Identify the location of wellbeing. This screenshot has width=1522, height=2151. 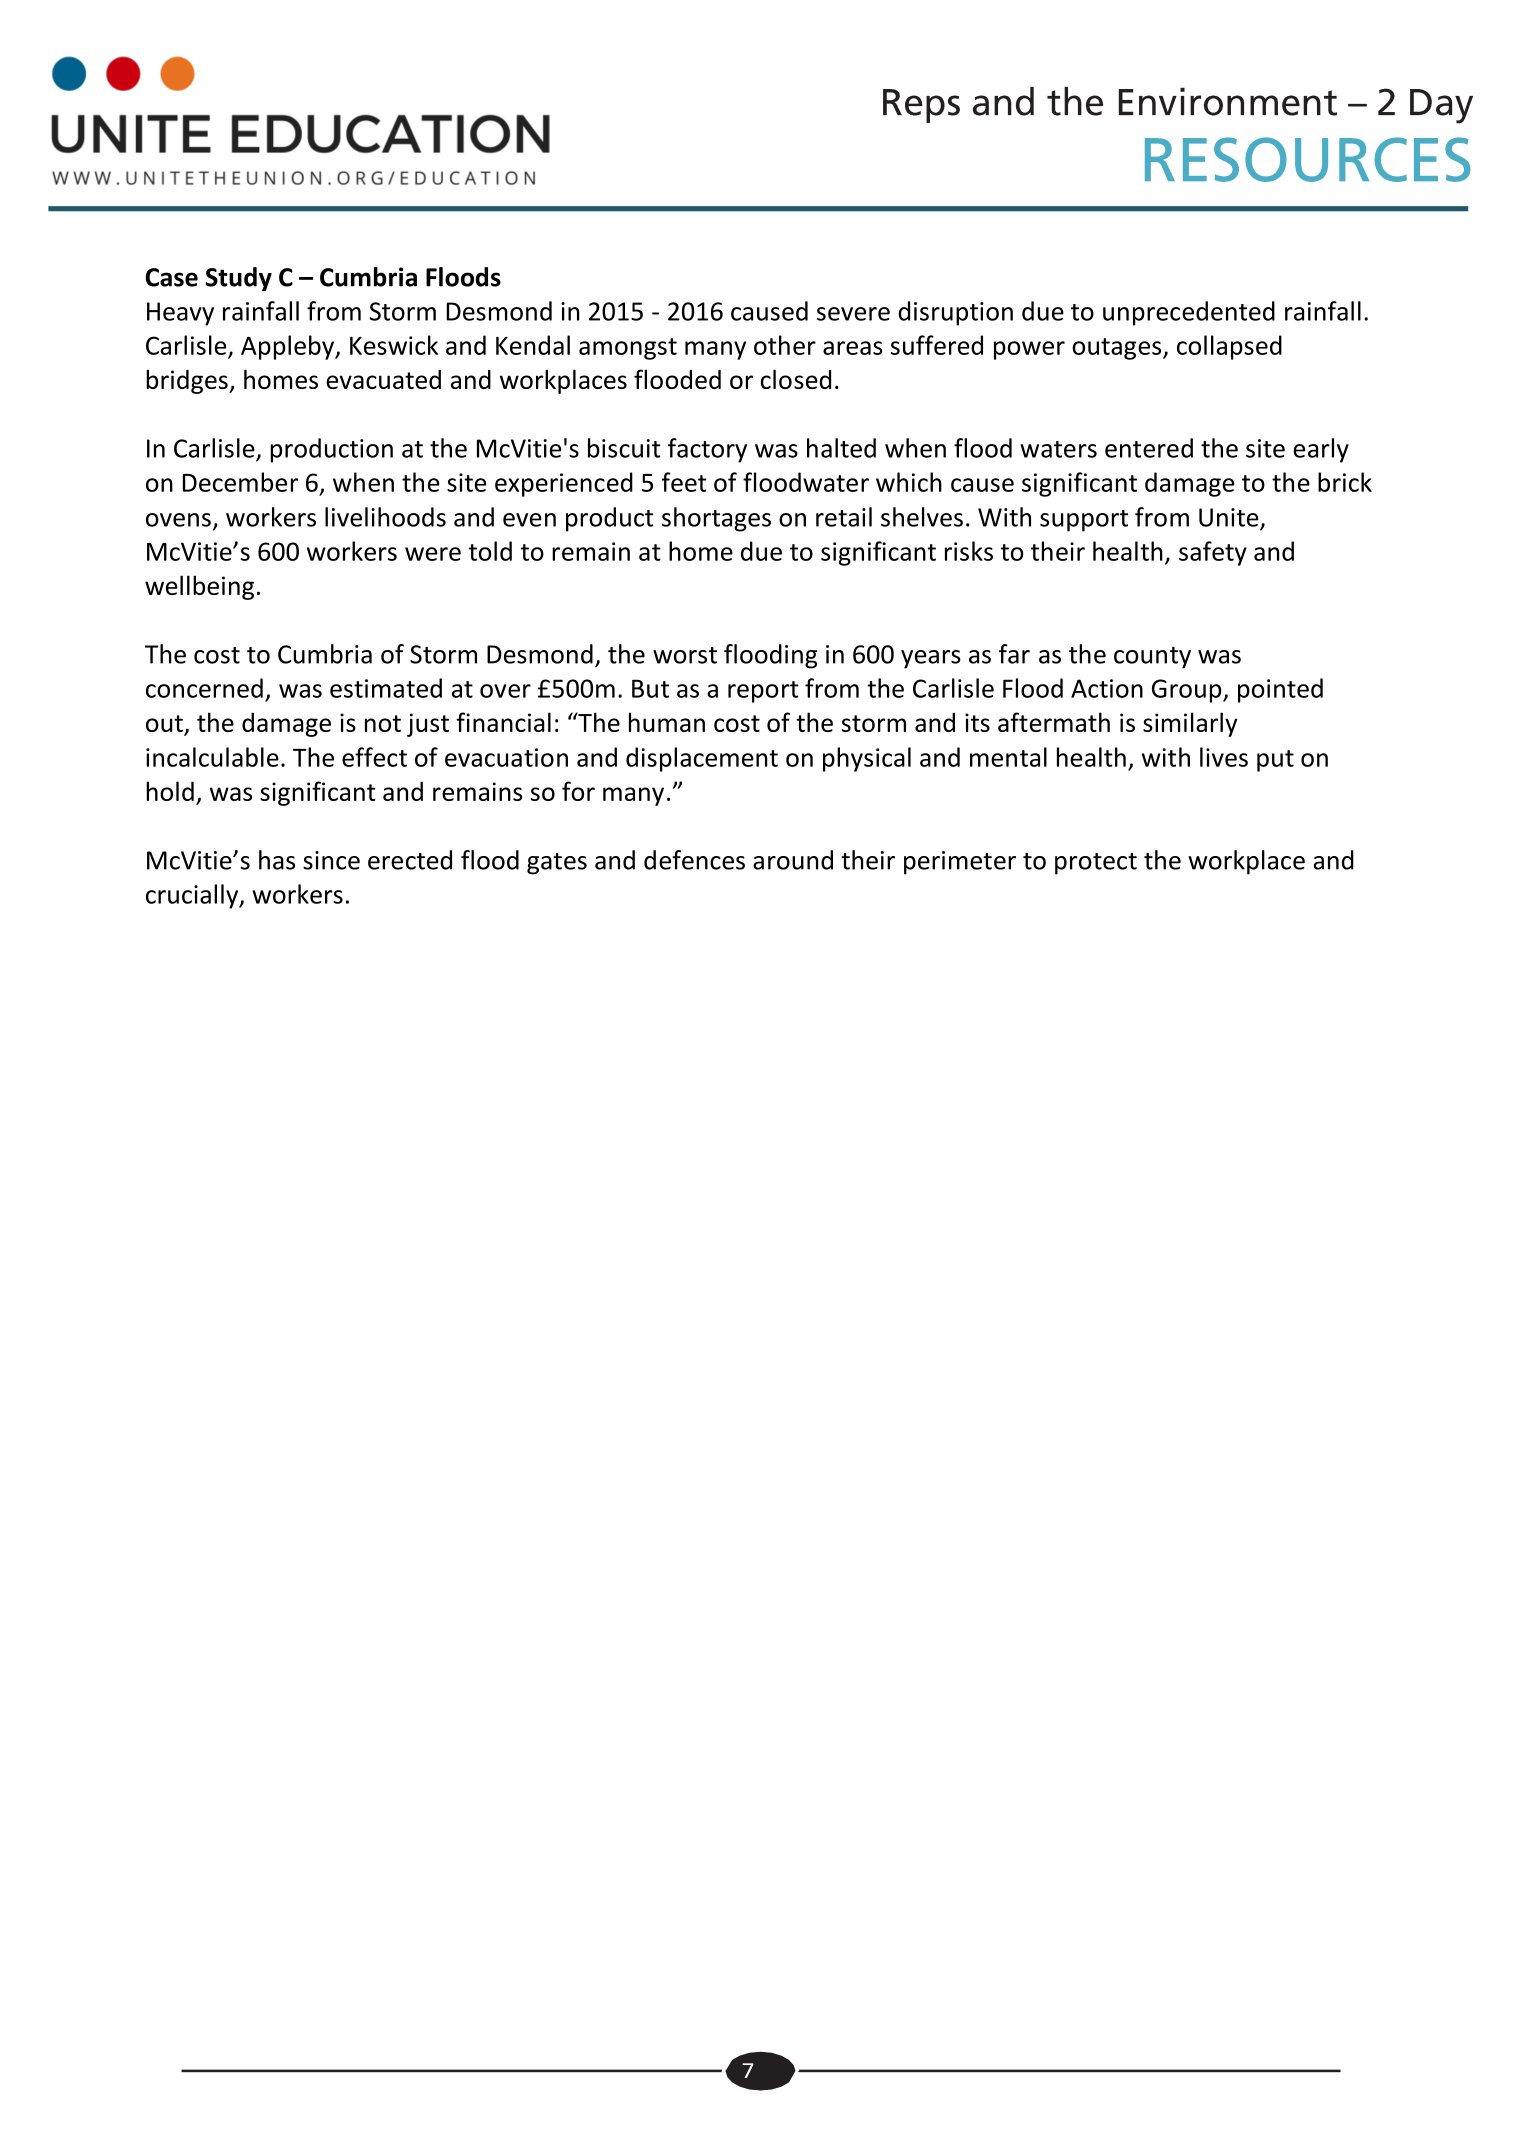
(199, 587).
